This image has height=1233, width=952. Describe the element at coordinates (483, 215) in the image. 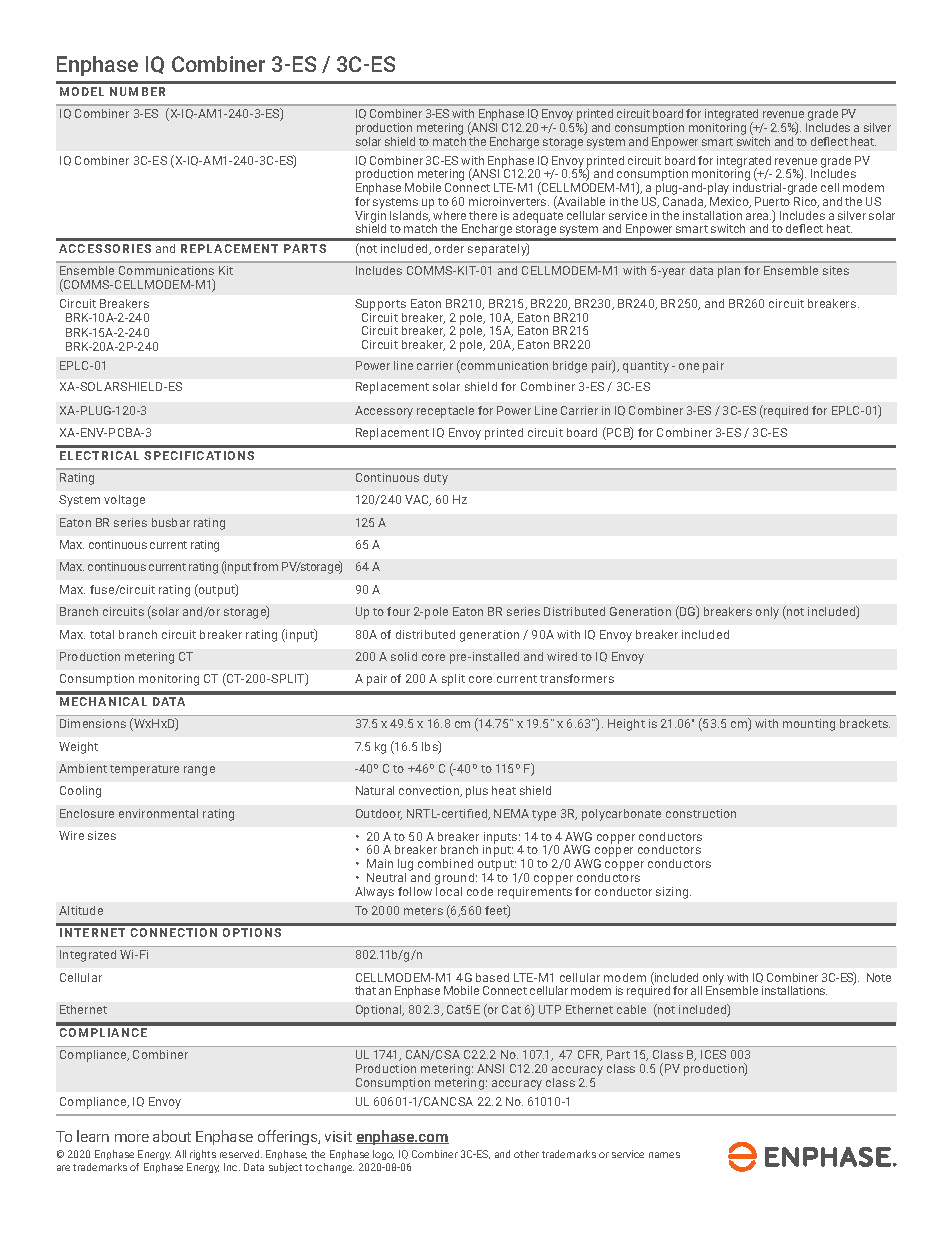

I see `there` at that location.
